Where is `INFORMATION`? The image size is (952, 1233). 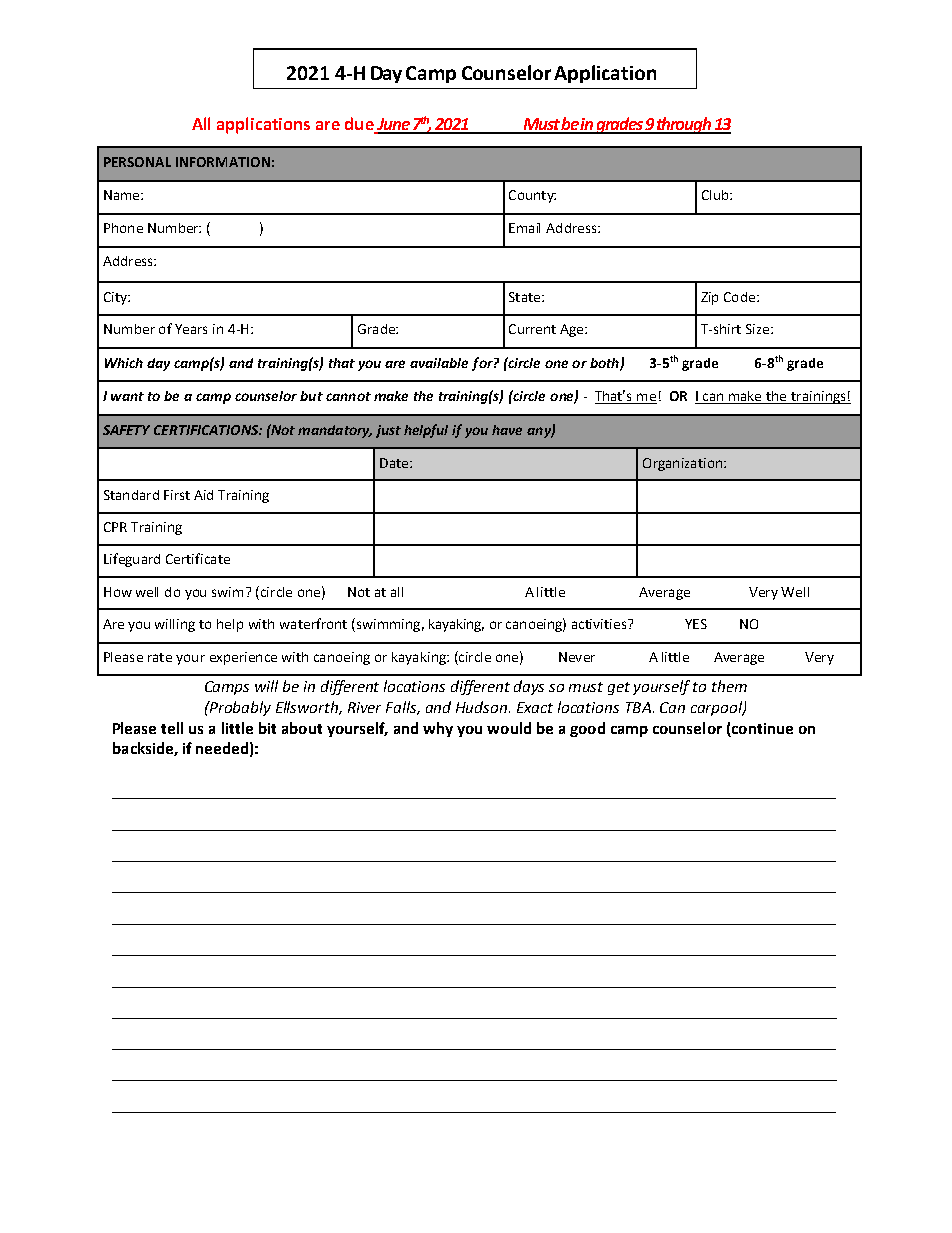 INFORMATION is located at coordinates (223, 162).
